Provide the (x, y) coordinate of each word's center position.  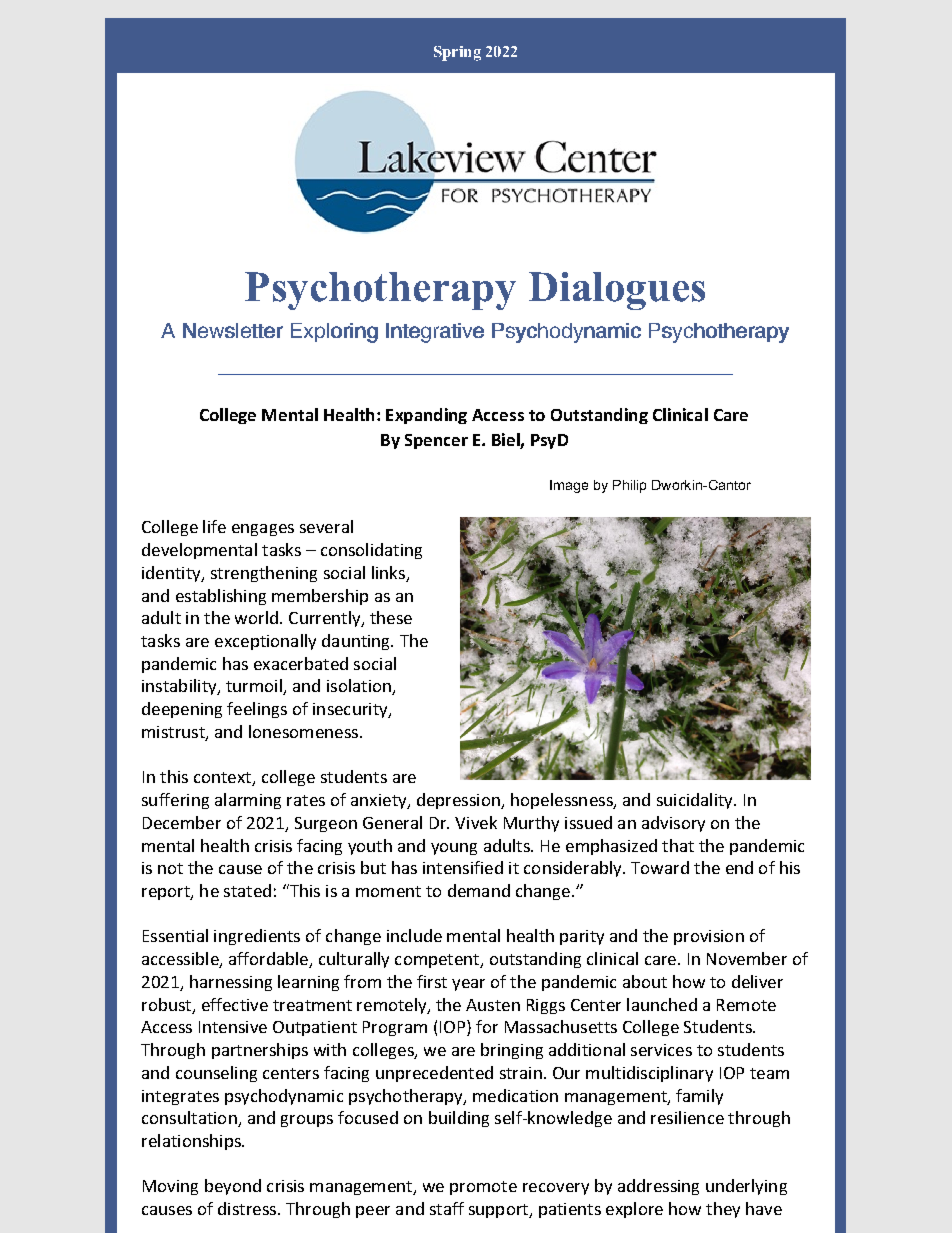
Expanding (426, 416)
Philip (629, 486)
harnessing (231, 983)
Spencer (436, 441)
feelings (257, 710)
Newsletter (233, 330)
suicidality (696, 801)
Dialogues (617, 291)
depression (459, 801)
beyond (233, 1187)
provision (709, 937)
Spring (457, 53)
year (468, 985)
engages (263, 530)
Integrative (435, 333)
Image (569, 486)
